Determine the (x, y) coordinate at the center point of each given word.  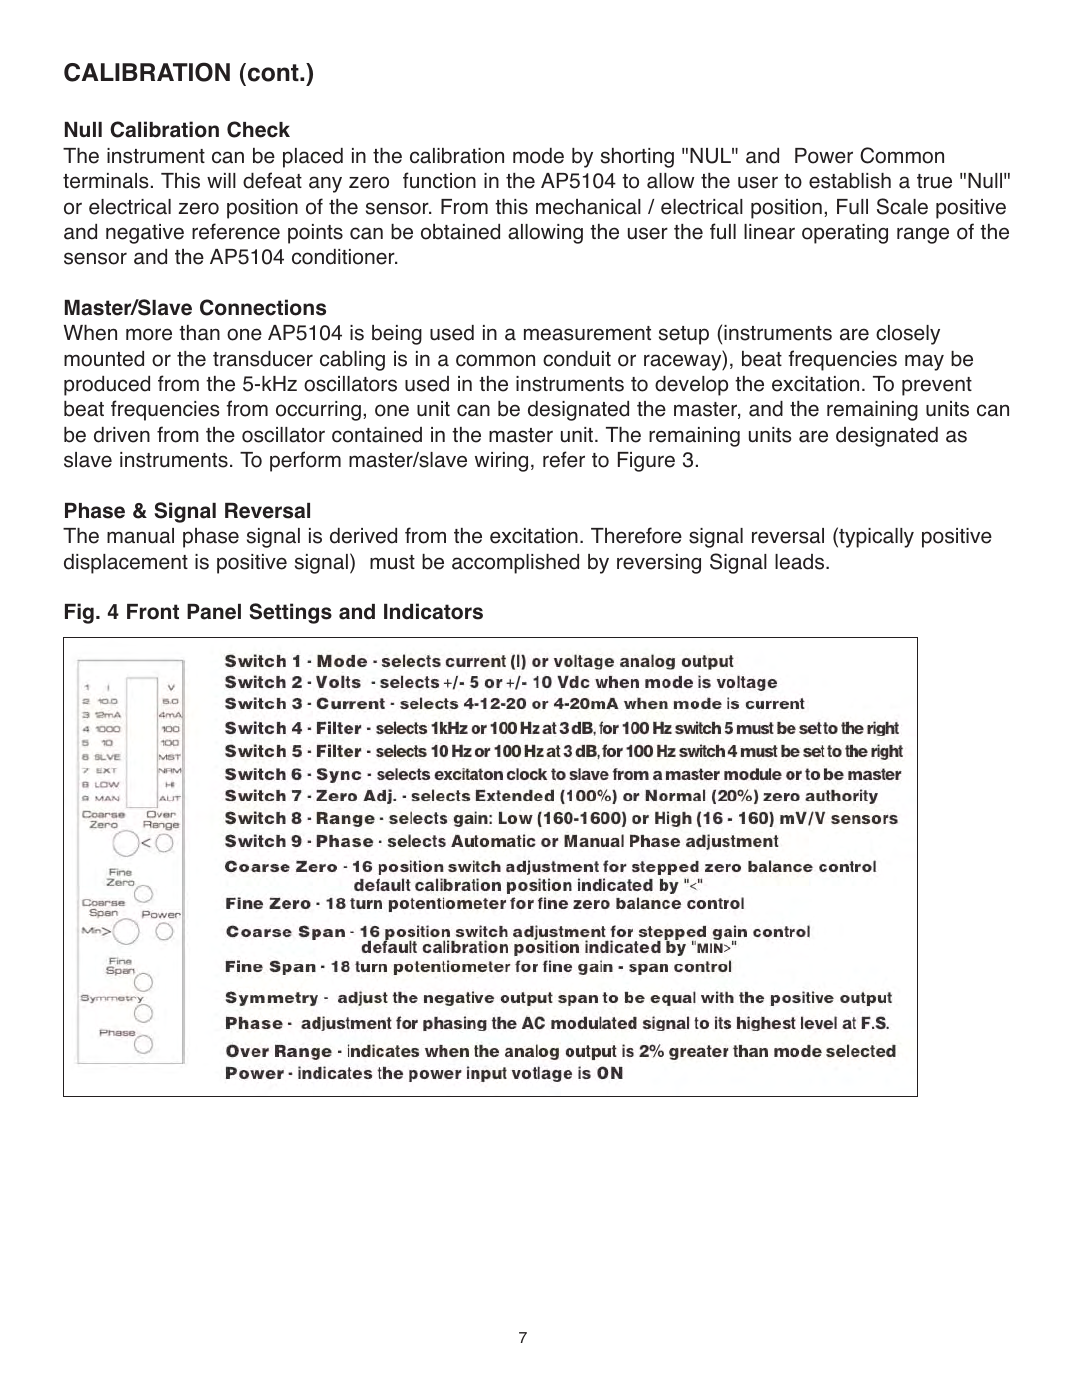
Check (258, 129)
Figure (646, 462)
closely (908, 335)
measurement (587, 333)
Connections (263, 307)
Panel (214, 612)
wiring (501, 462)
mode (538, 156)
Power (824, 156)
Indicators (433, 611)
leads (801, 562)
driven (122, 435)
